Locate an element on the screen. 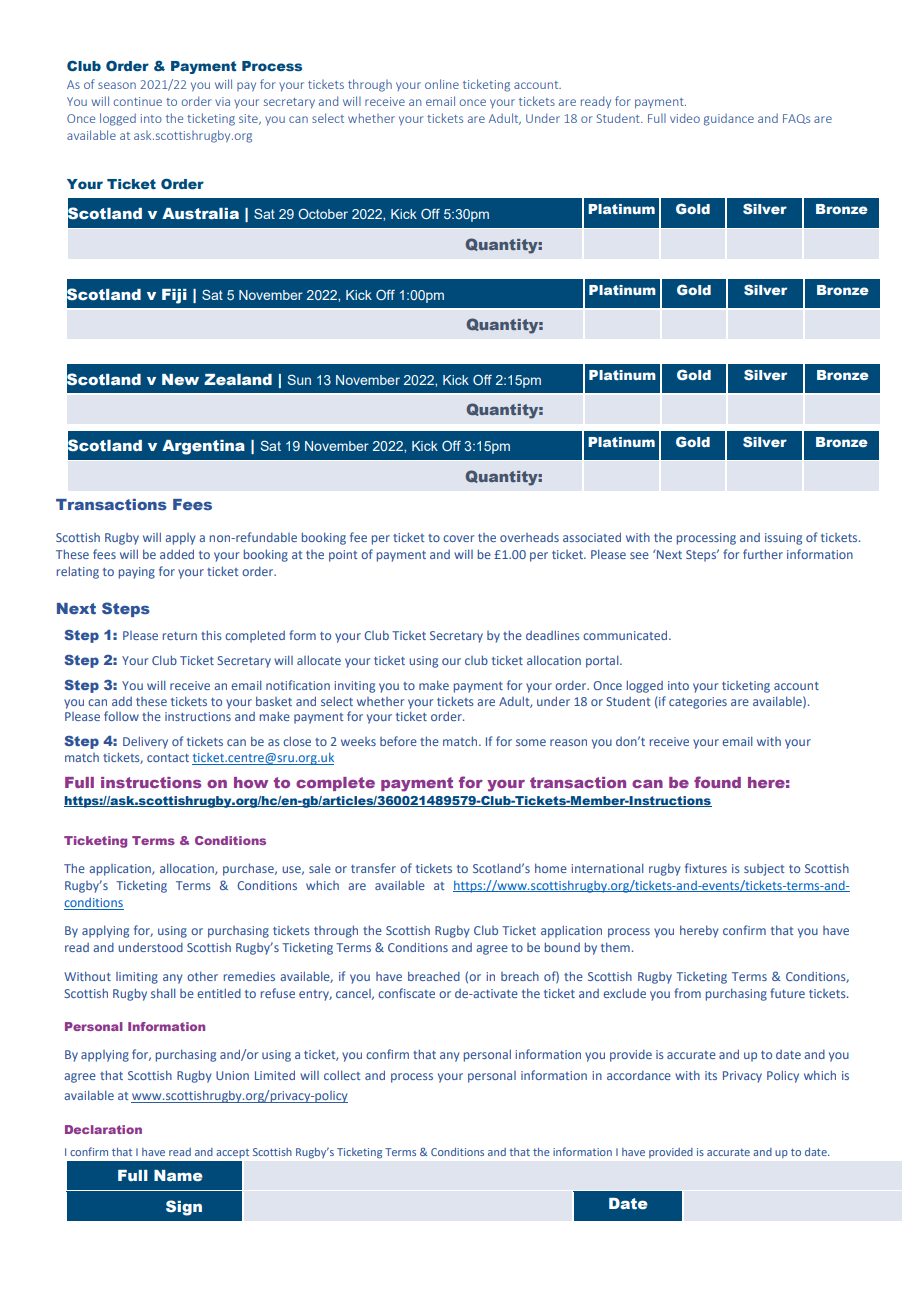 The height and width of the screenshot is (1308, 924). issuing is located at coordinates (783, 539).
